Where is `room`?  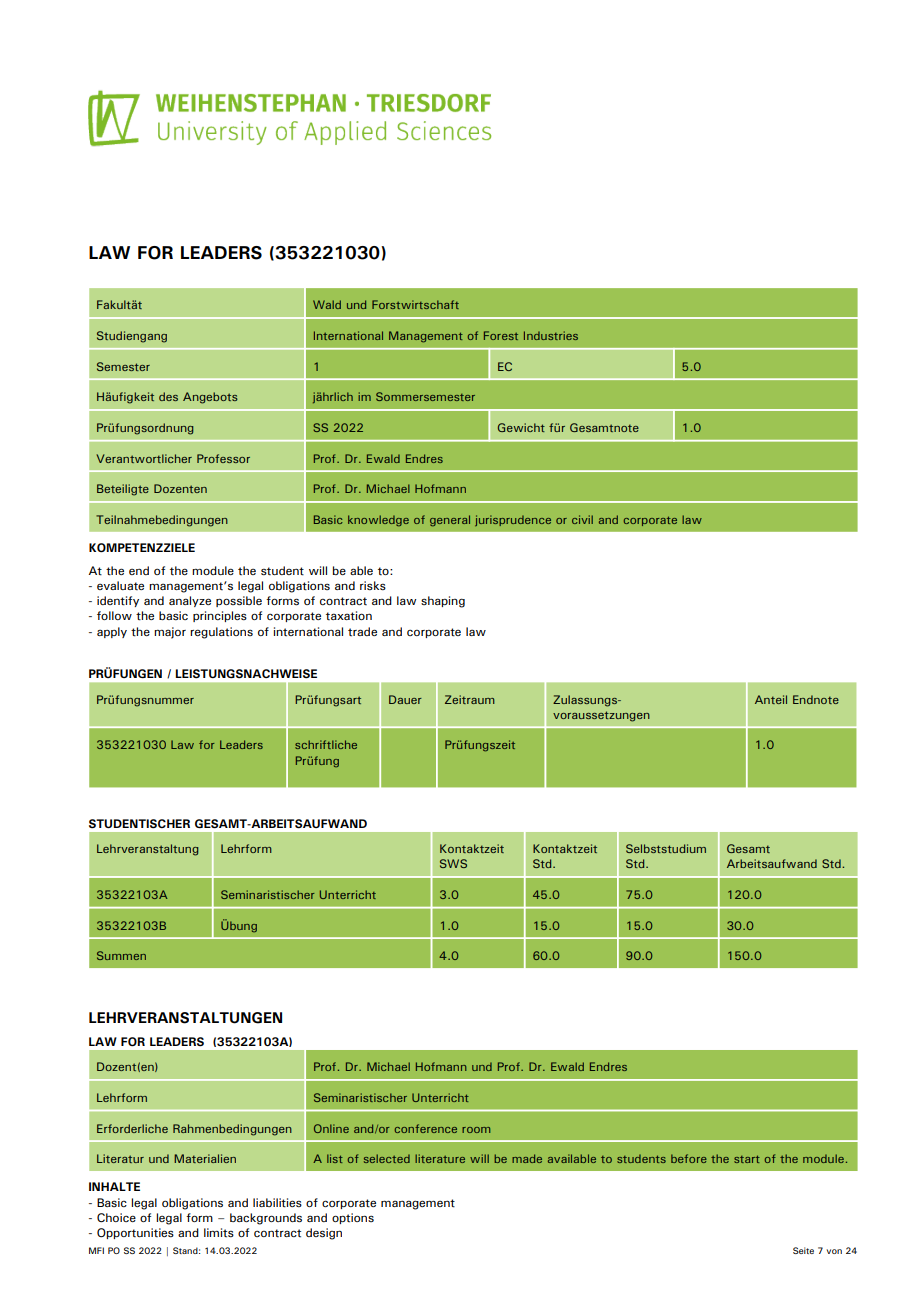 room is located at coordinates (476, 1130).
